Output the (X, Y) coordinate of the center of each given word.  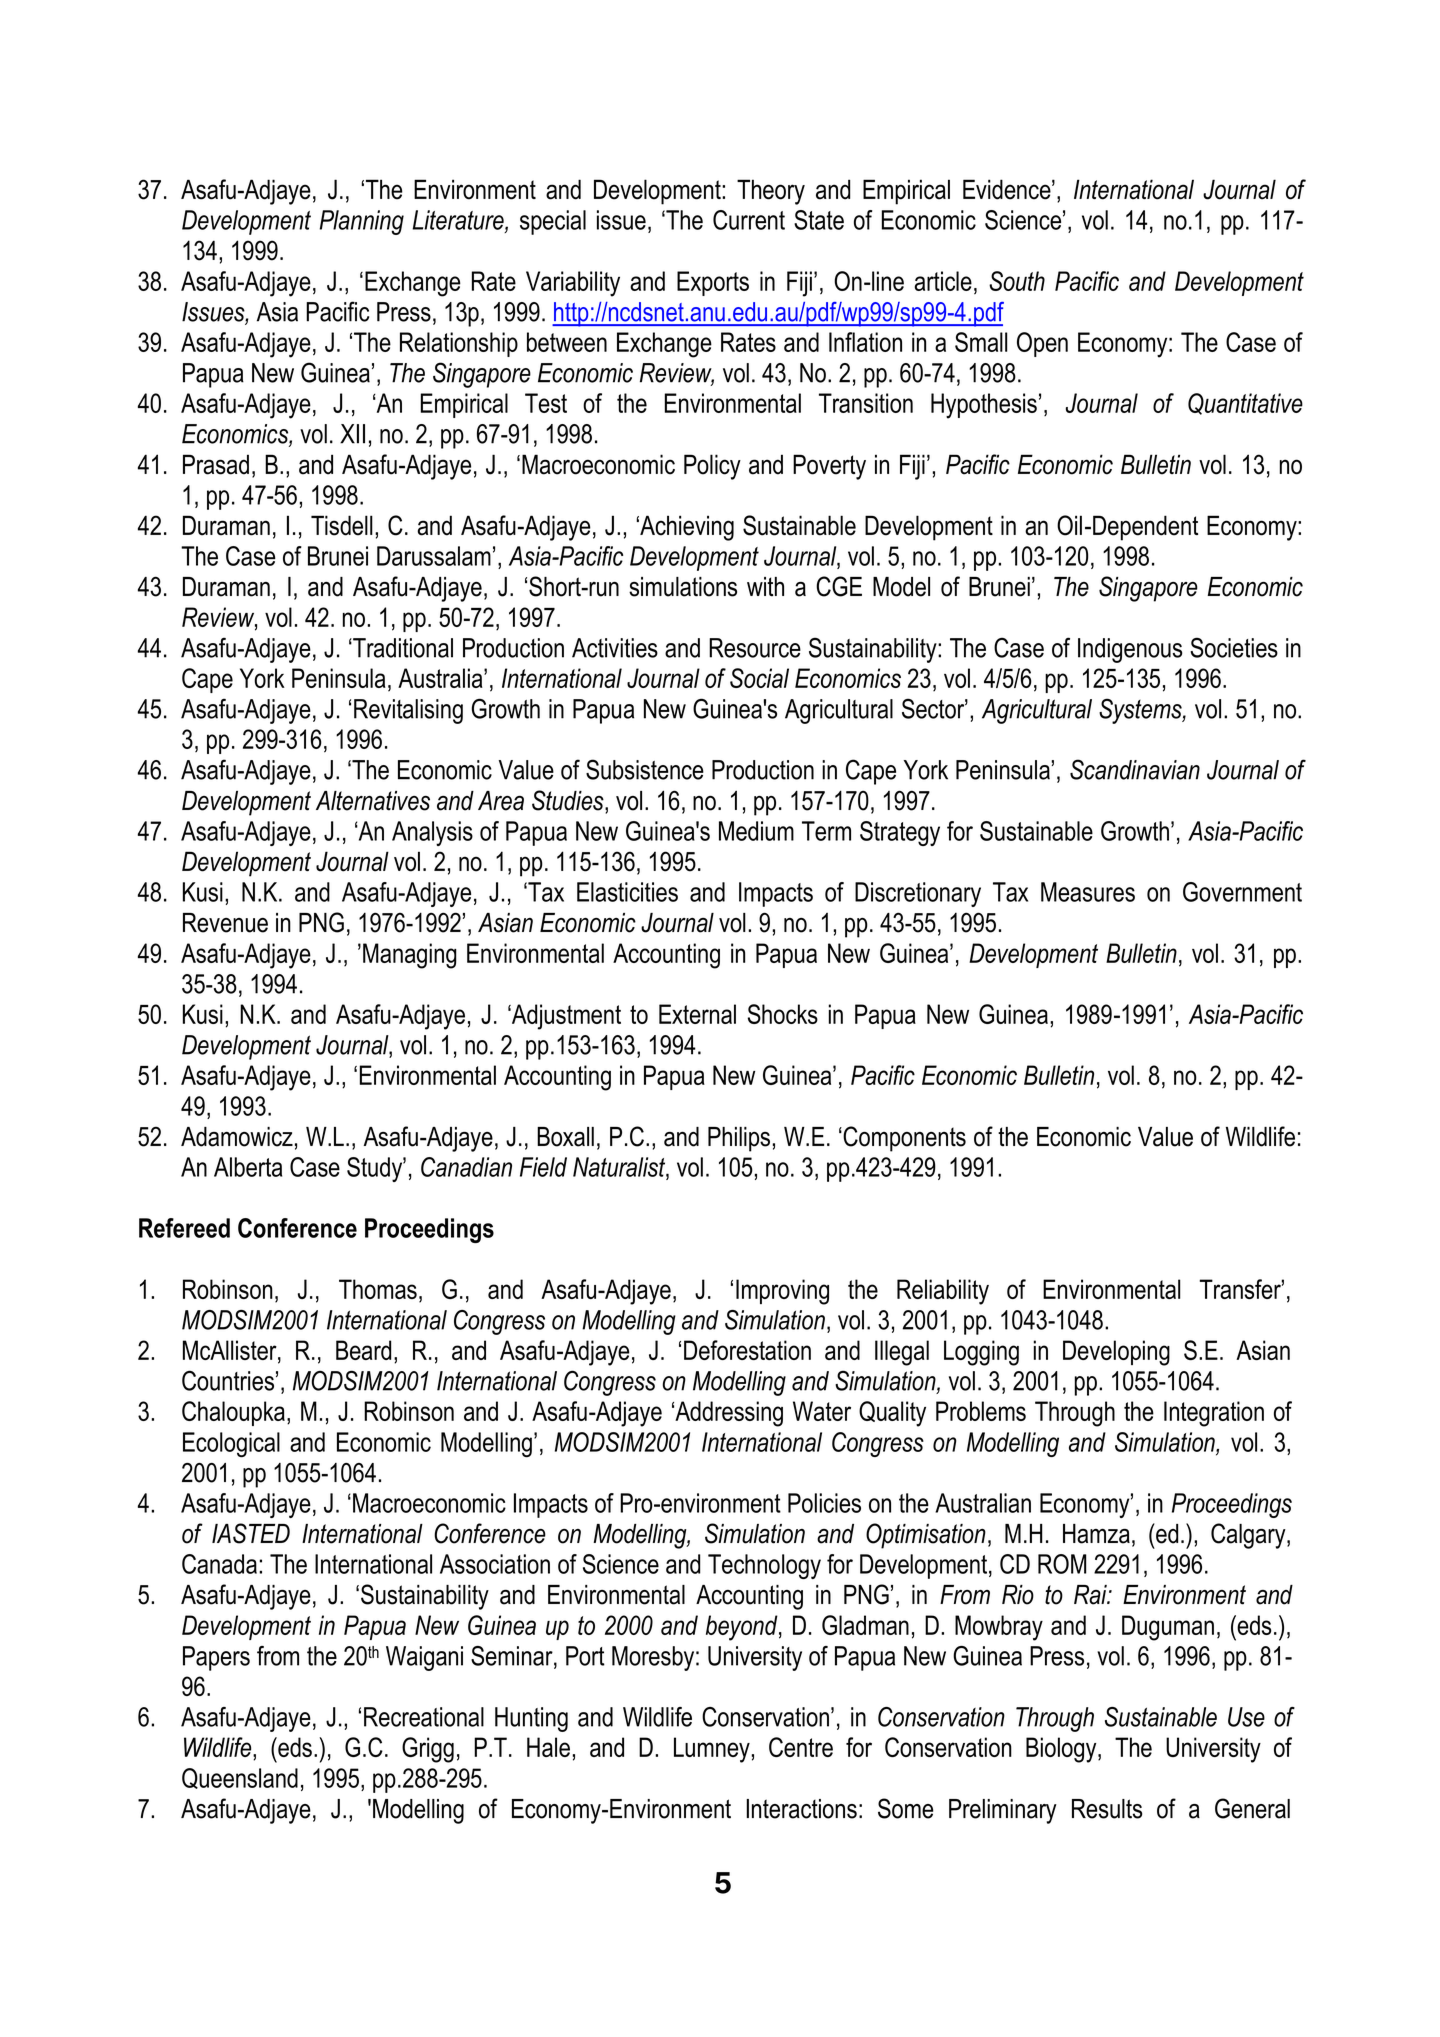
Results (1107, 1809)
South (1017, 281)
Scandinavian (1135, 769)
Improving (782, 1292)
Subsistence (645, 769)
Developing (1116, 1353)
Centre (801, 1747)
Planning (362, 222)
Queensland (240, 1778)
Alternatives (373, 801)
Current (749, 220)
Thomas (378, 1289)
